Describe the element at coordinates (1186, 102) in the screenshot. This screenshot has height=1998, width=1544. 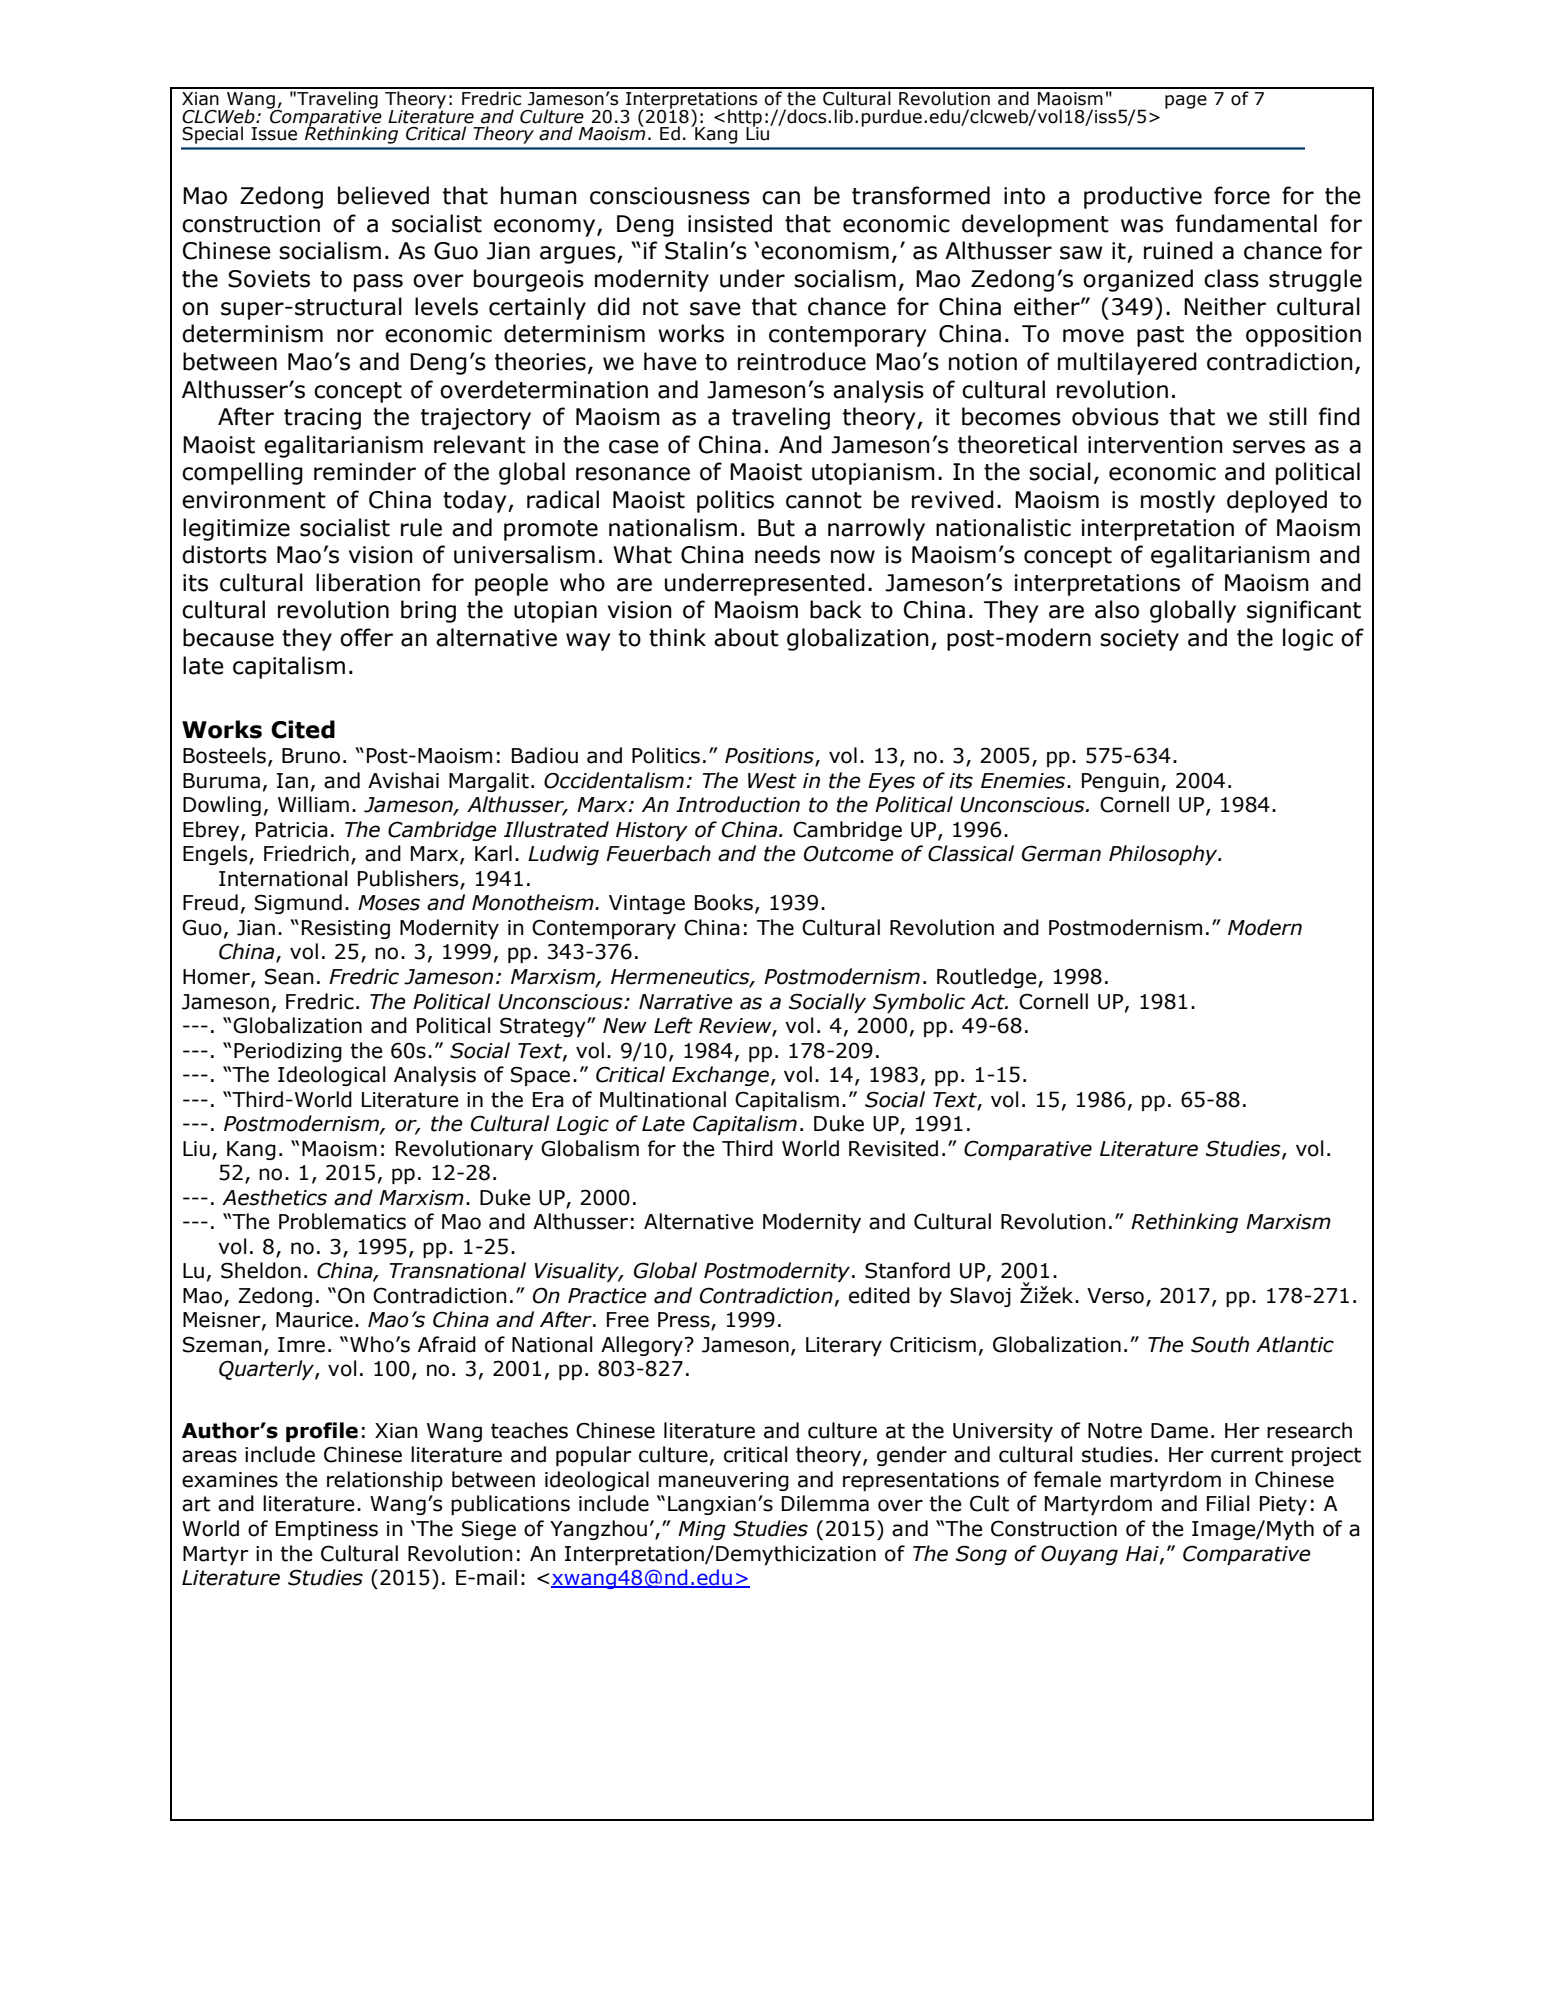
I see `page` at that location.
